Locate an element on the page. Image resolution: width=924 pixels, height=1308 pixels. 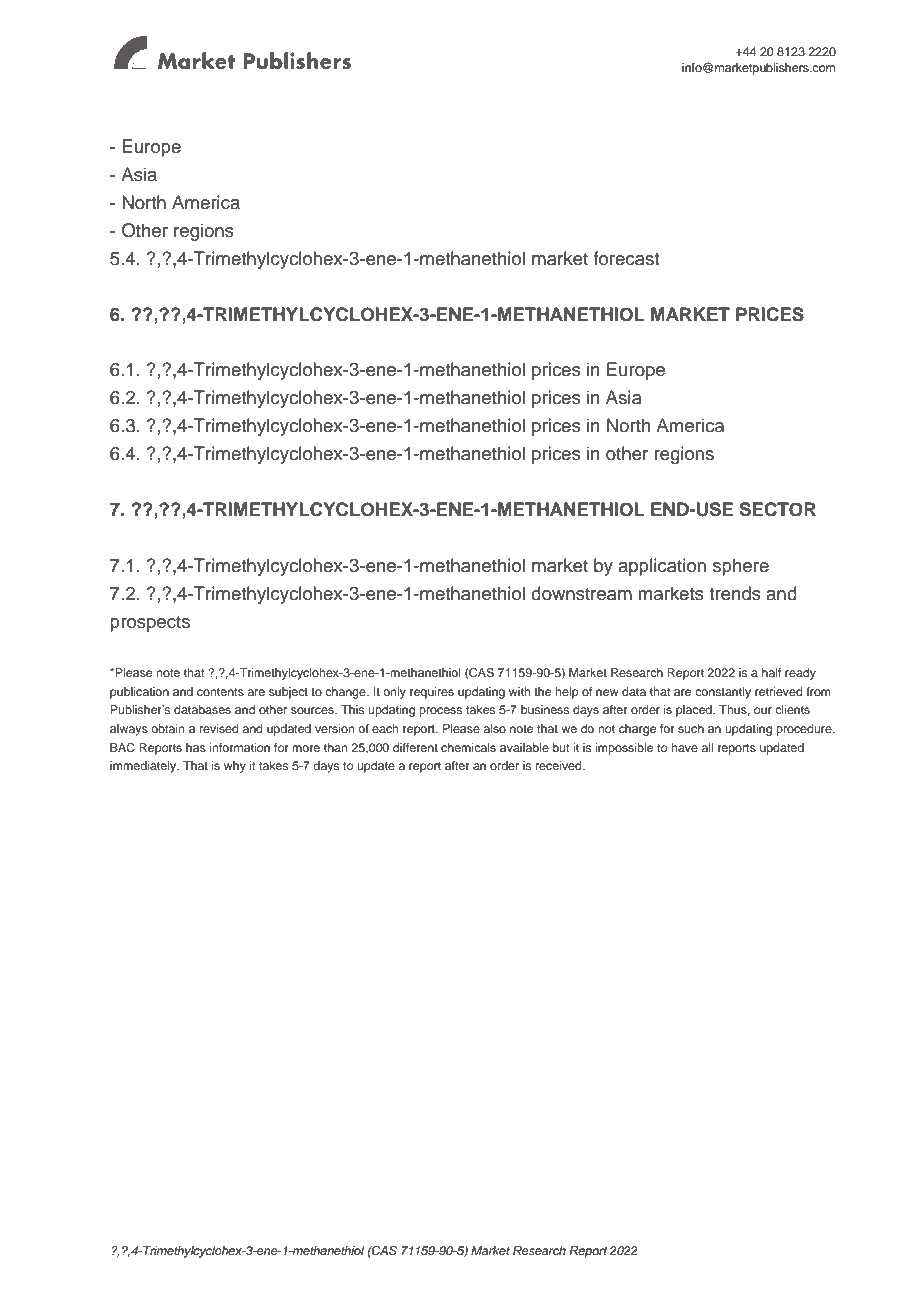
contents is located at coordinates (220, 692).
